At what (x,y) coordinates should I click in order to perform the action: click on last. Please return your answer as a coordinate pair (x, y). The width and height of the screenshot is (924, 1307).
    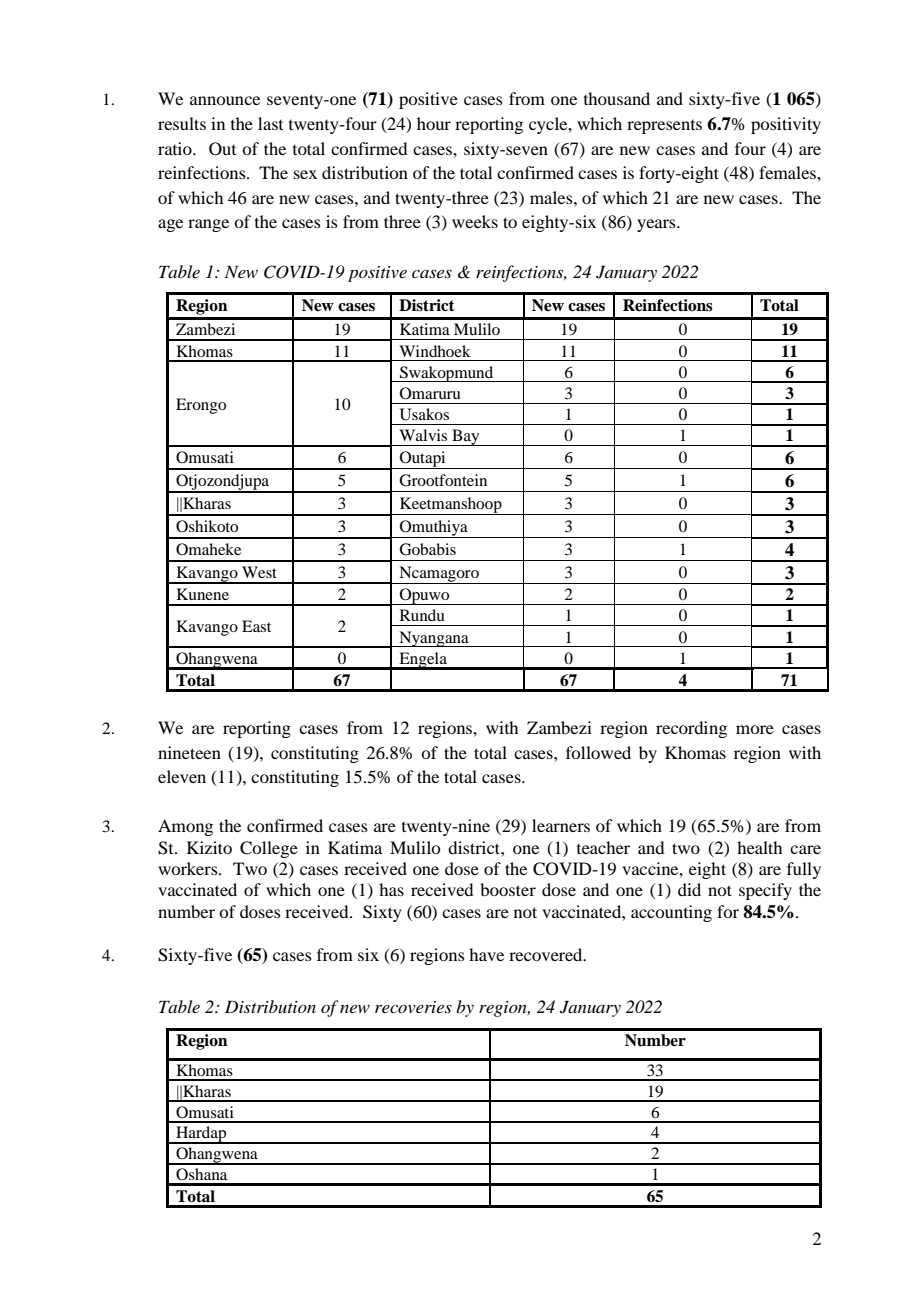
    Looking at the image, I should click on (270, 123).
